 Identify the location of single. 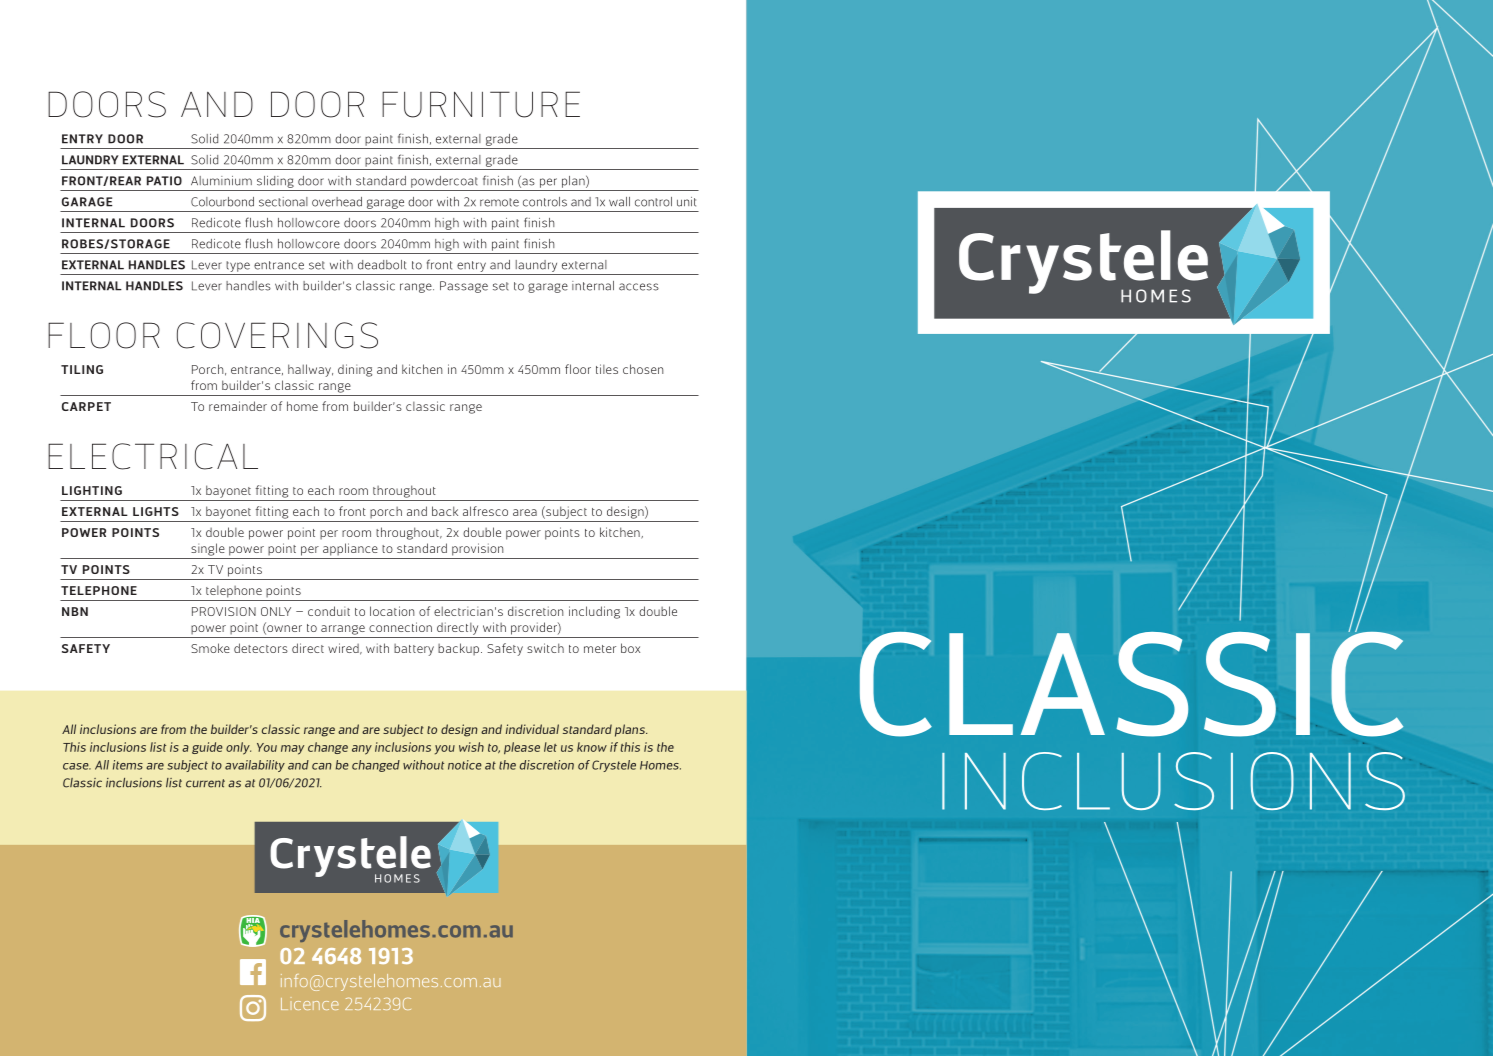
(208, 549).
